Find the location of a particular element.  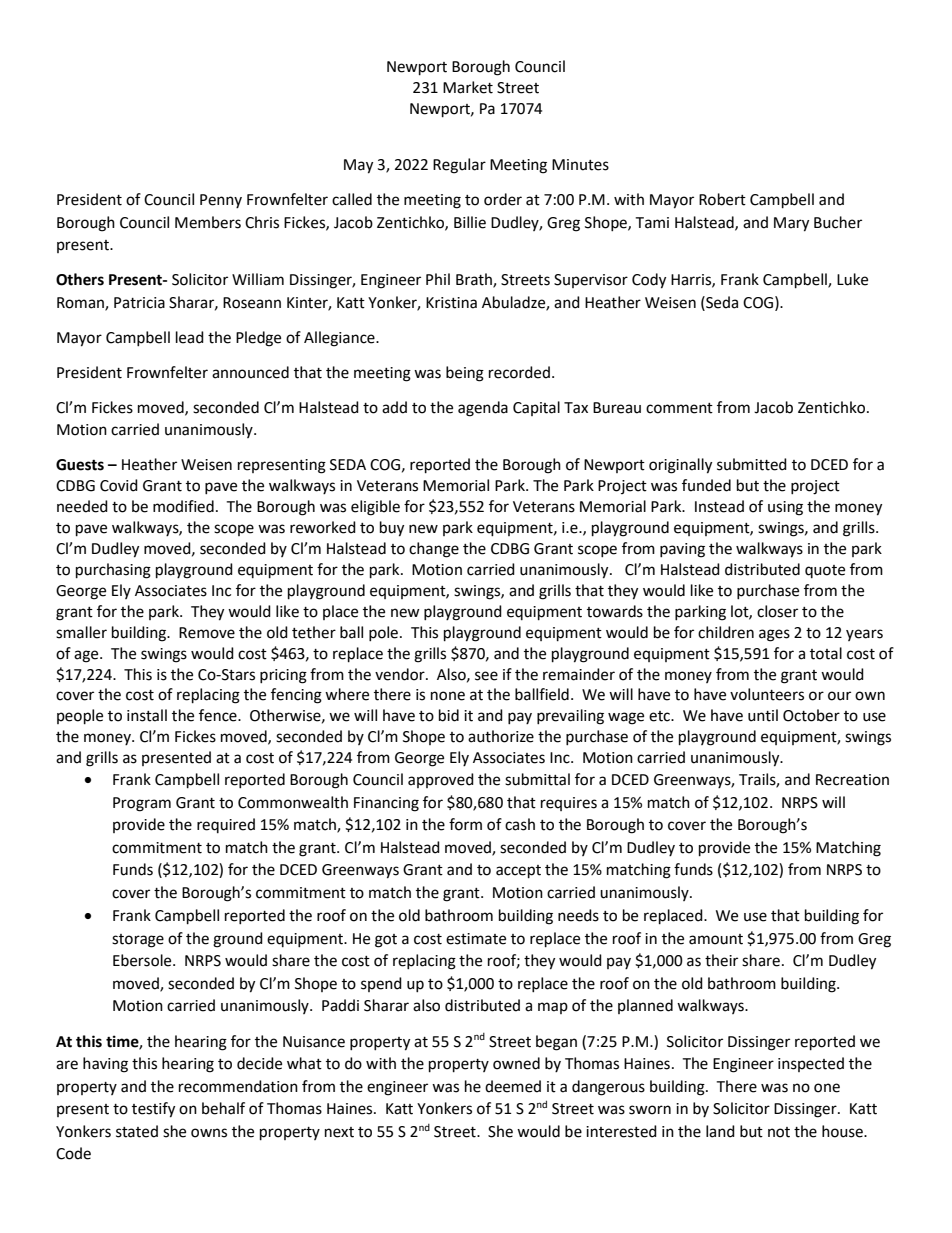

Program is located at coordinates (142, 804).
